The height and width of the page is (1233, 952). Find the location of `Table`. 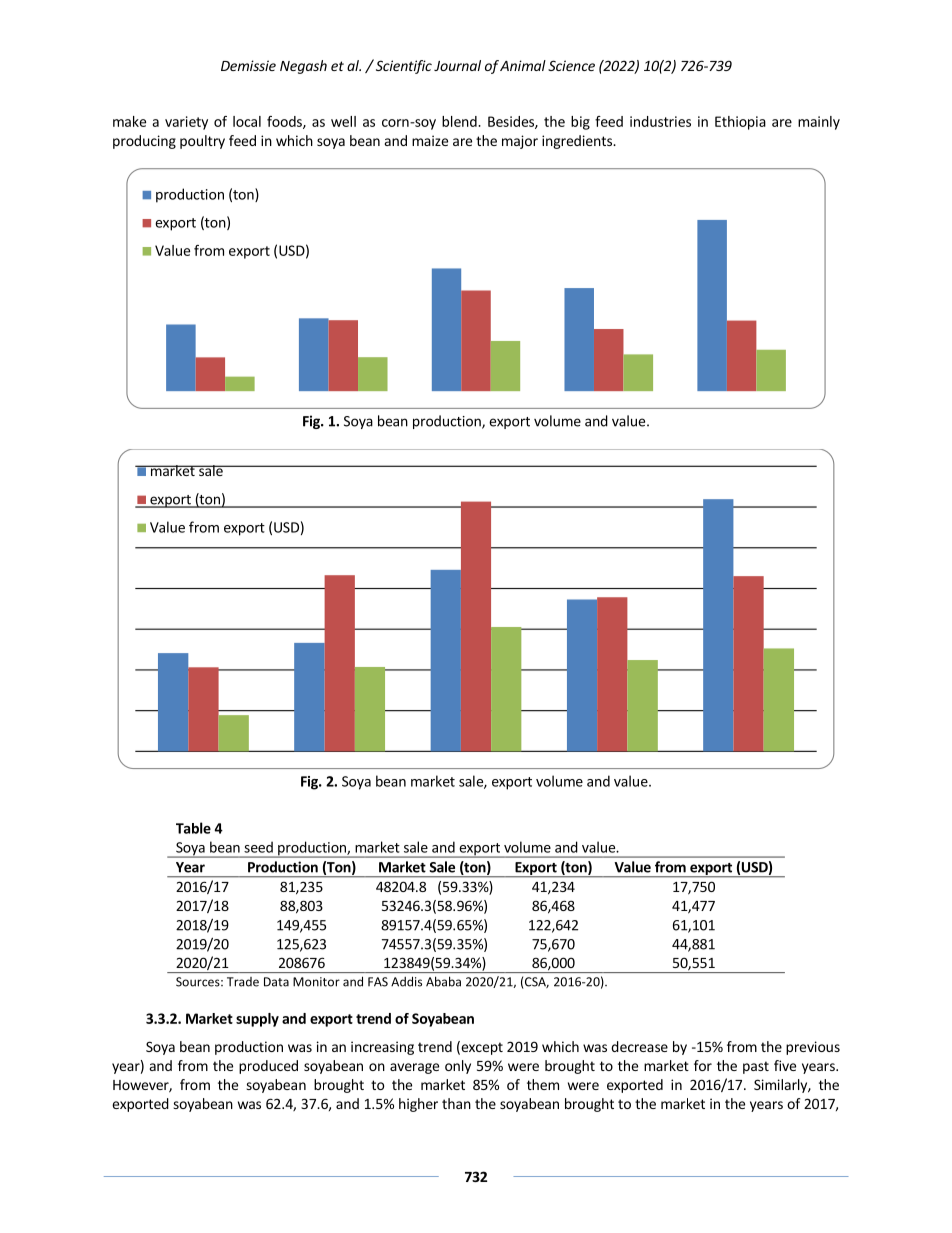

Table is located at coordinates (193, 828).
